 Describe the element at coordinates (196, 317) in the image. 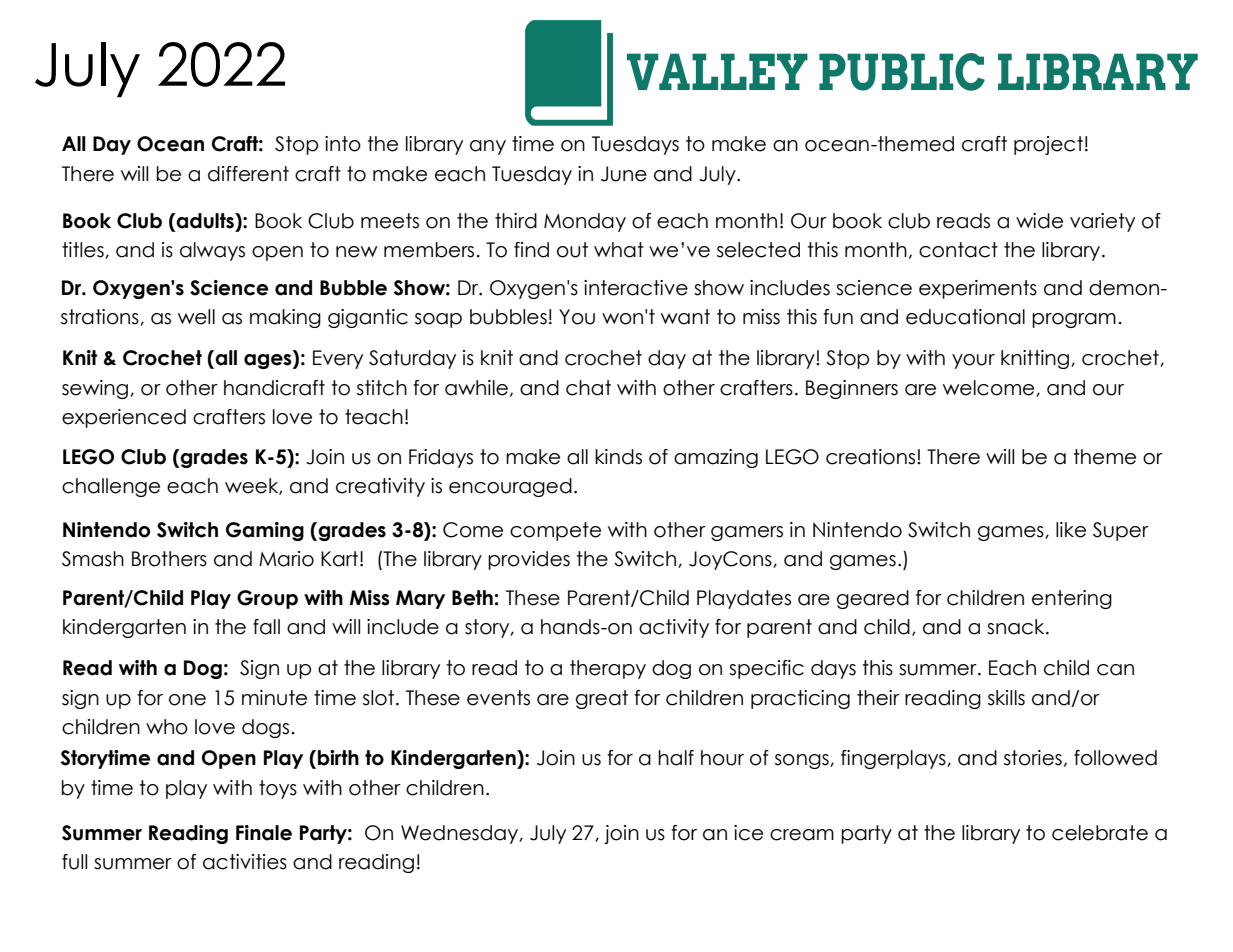

I see `well` at that location.
